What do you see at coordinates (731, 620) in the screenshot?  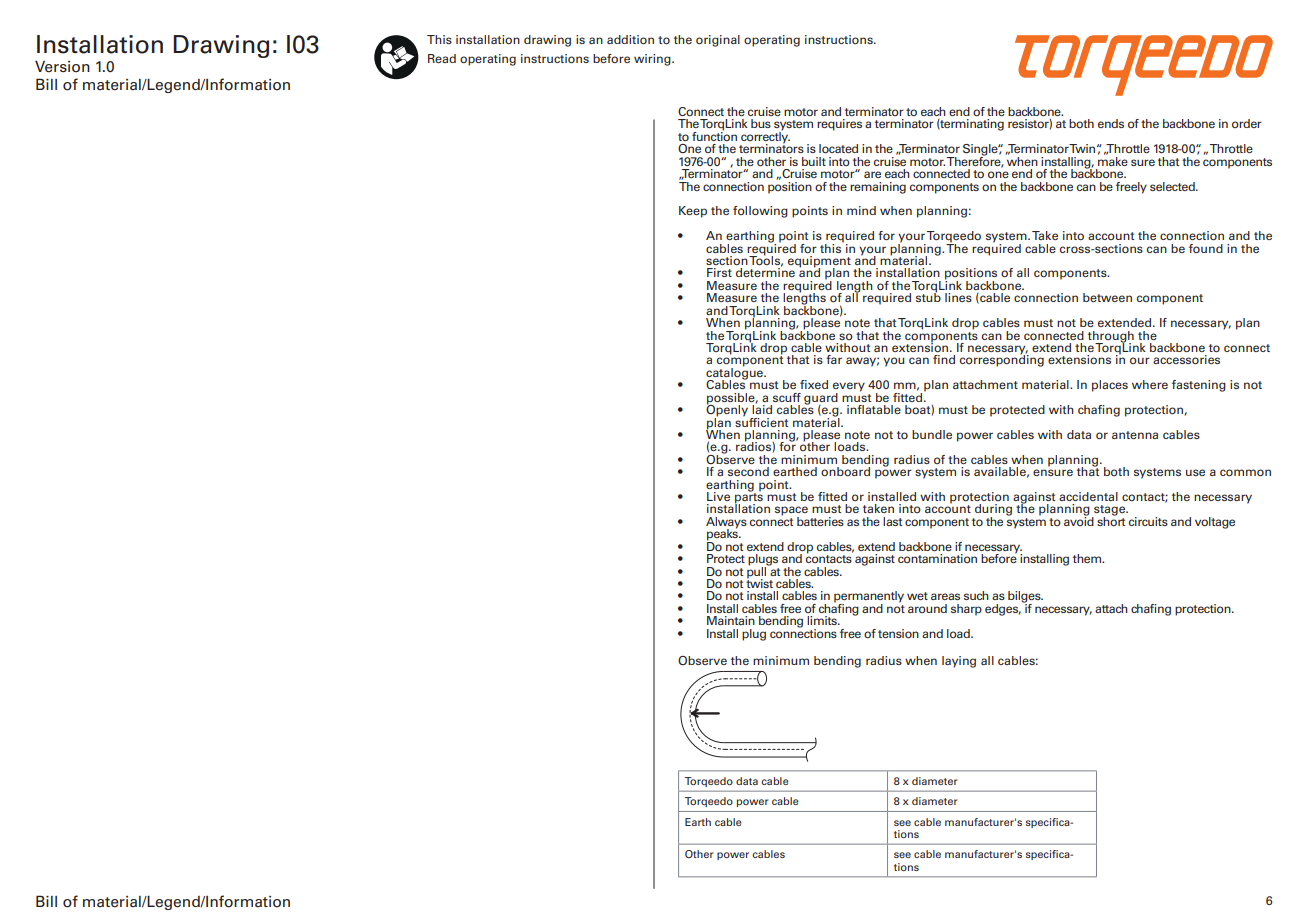 I see `Maintain` at bounding box center [731, 620].
